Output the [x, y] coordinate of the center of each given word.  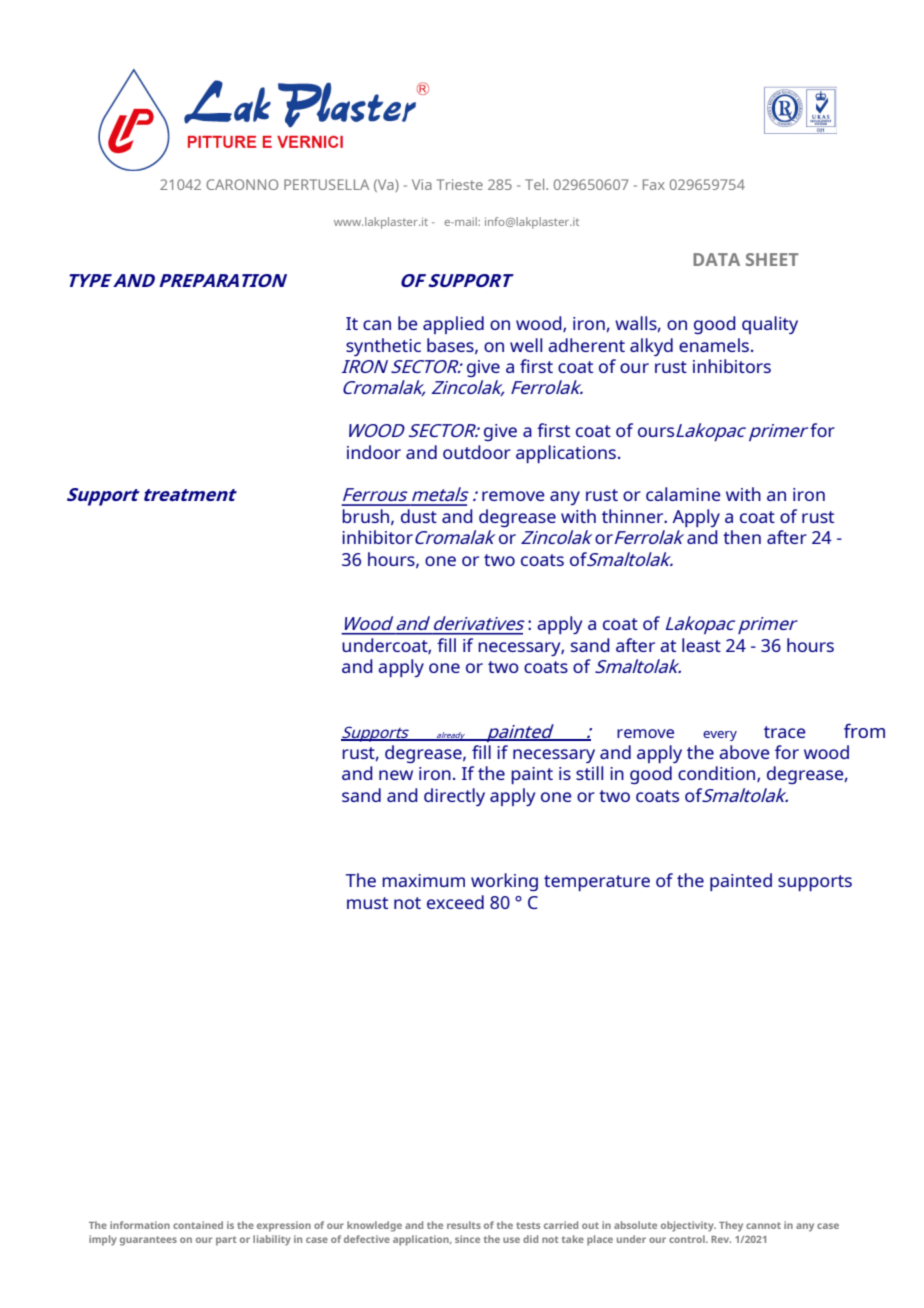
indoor [374, 452]
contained [198, 1225]
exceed [455, 902]
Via [422, 184]
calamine [683, 494]
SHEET [772, 259]
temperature [597, 883]
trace [785, 732]
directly [454, 797]
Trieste [460, 184]
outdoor [477, 452]
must [367, 903]
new [396, 775]
